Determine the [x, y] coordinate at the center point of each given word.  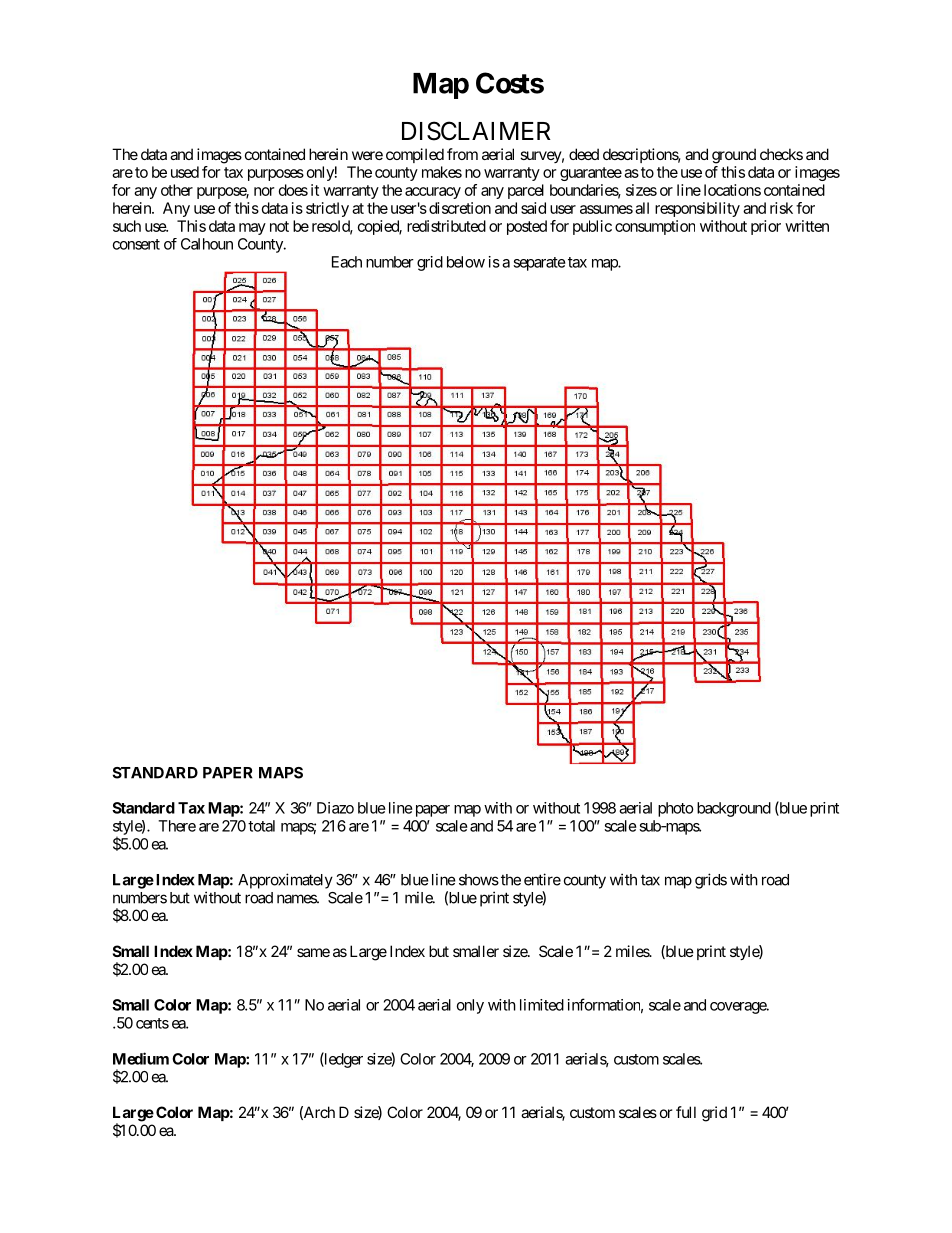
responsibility [697, 209]
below [466, 262]
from [462, 154]
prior [766, 227]
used [185, 172]
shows [479, 880]
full [686, 1112]
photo [676, 809]
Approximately [285, 881]
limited [542, 1005]
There [177, 826]
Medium [141, 1058]
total [261, 826]
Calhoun [207, 244]
